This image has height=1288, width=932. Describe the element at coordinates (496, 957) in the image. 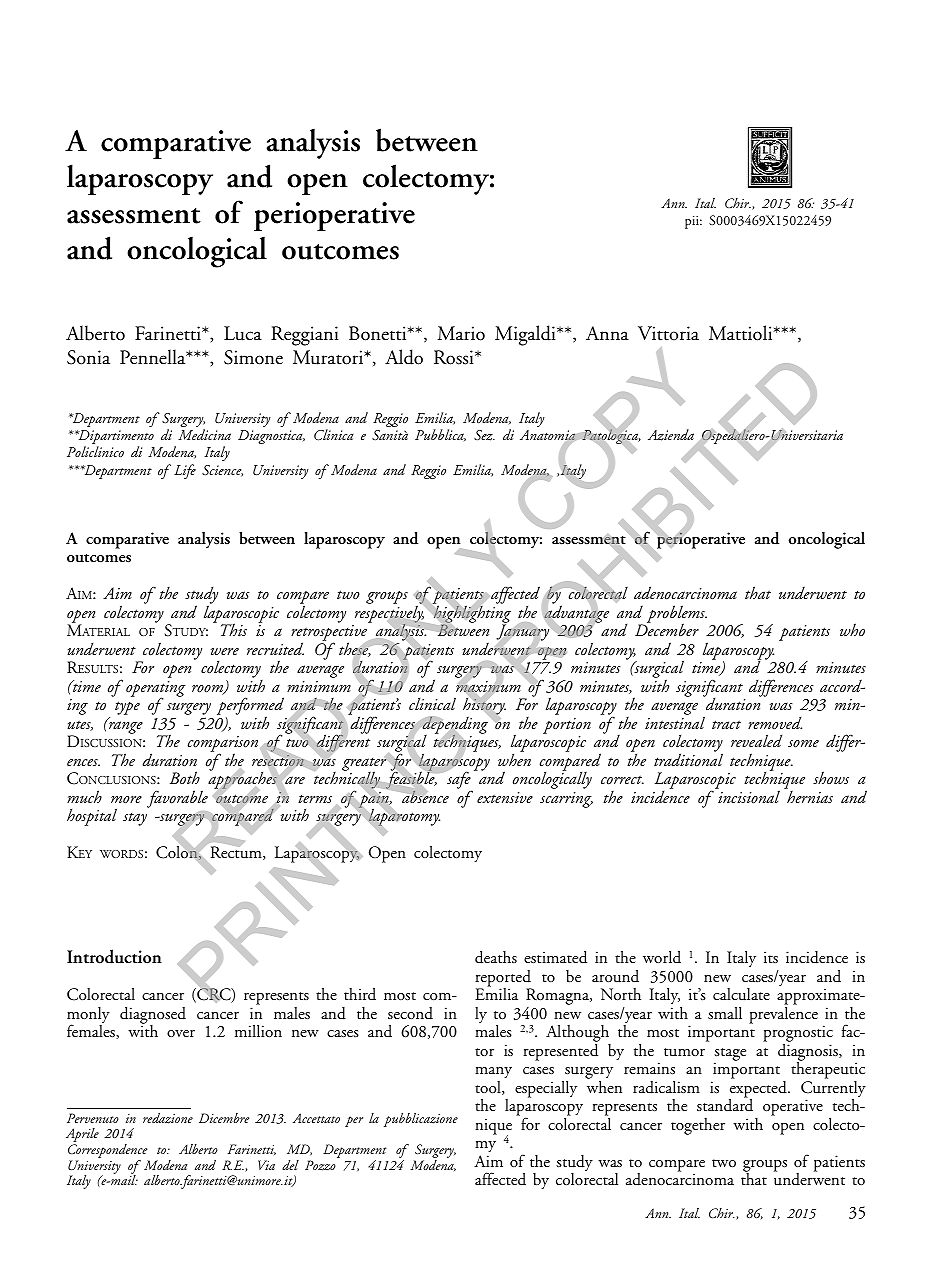

I see `deaths` at that location.
